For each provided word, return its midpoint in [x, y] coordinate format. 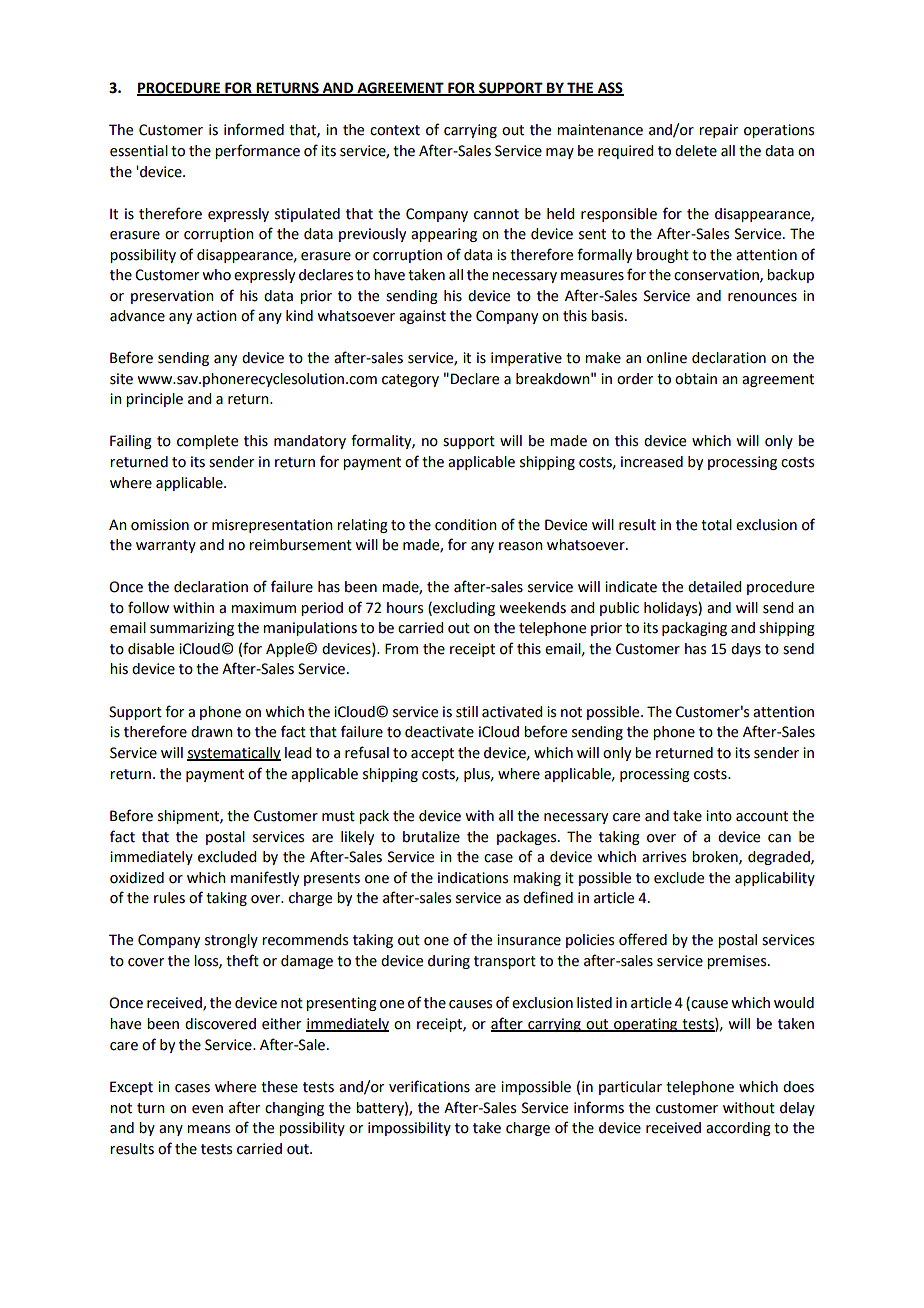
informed [254, 129]
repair [718, 131]
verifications [429, 1086]
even [207, 1109]
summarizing [192, 629]
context [395, 130]
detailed [714, 587]
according [738, 1129]
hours [405, 608]
